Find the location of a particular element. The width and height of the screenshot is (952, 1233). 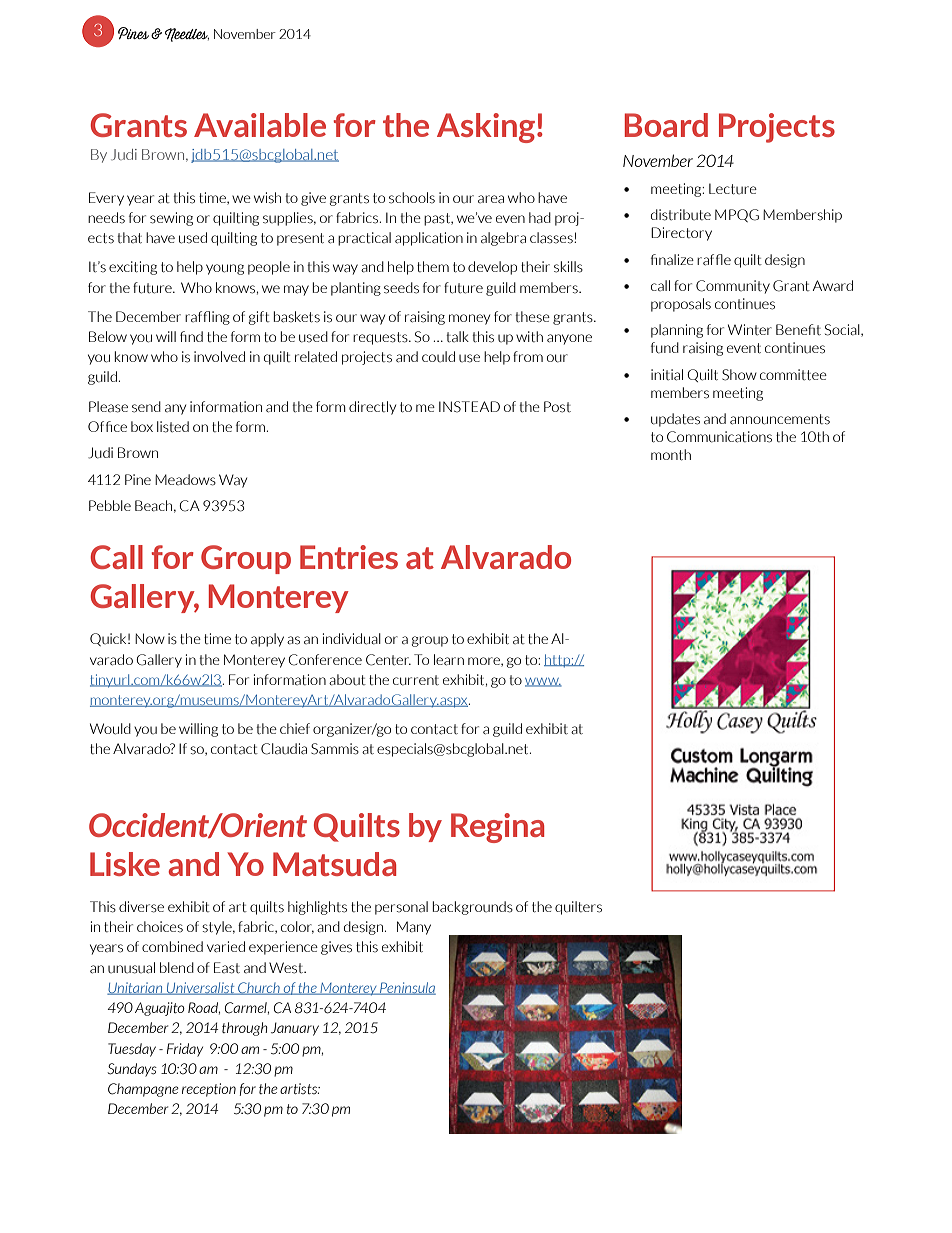

Regina is located at coordinates (497, 828).
